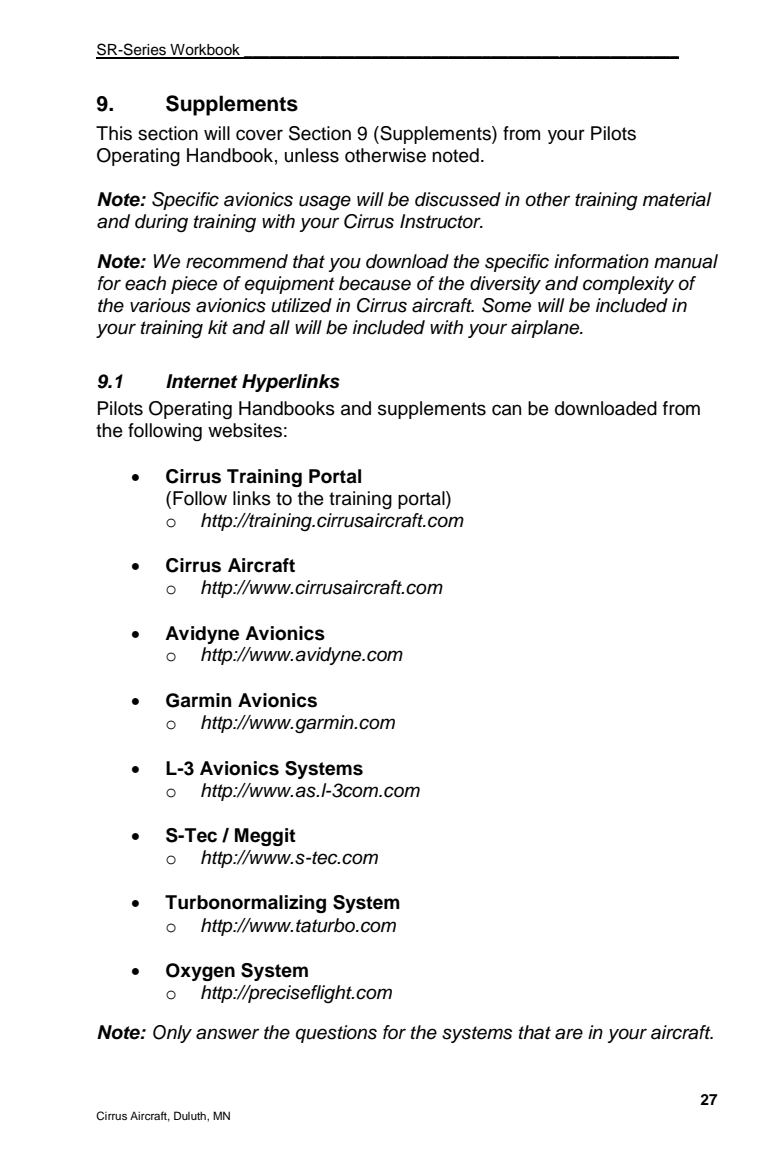  I want to click on Oxygen, so click(200, 972).
